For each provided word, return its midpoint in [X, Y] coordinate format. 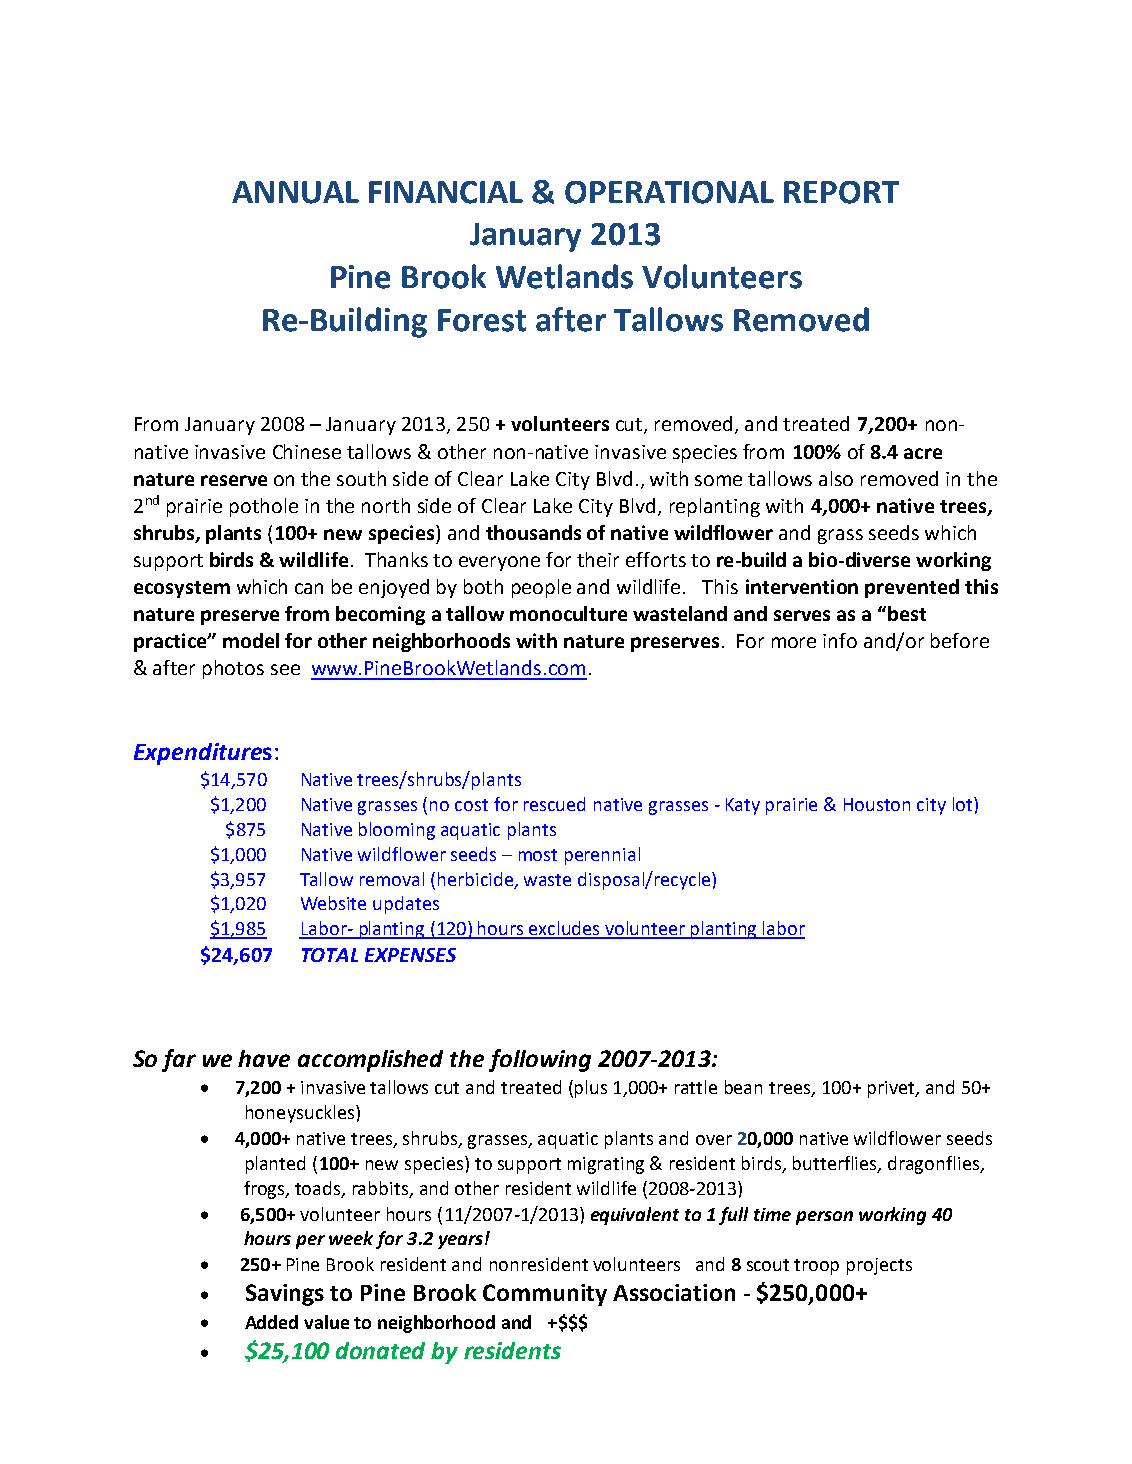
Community [545, 1295]
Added [271, 1322]
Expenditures [203, 754]
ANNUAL [295, 192]
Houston [877, 804]
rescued [554, 804]
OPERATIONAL [669, 192]
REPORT [841, 192]
